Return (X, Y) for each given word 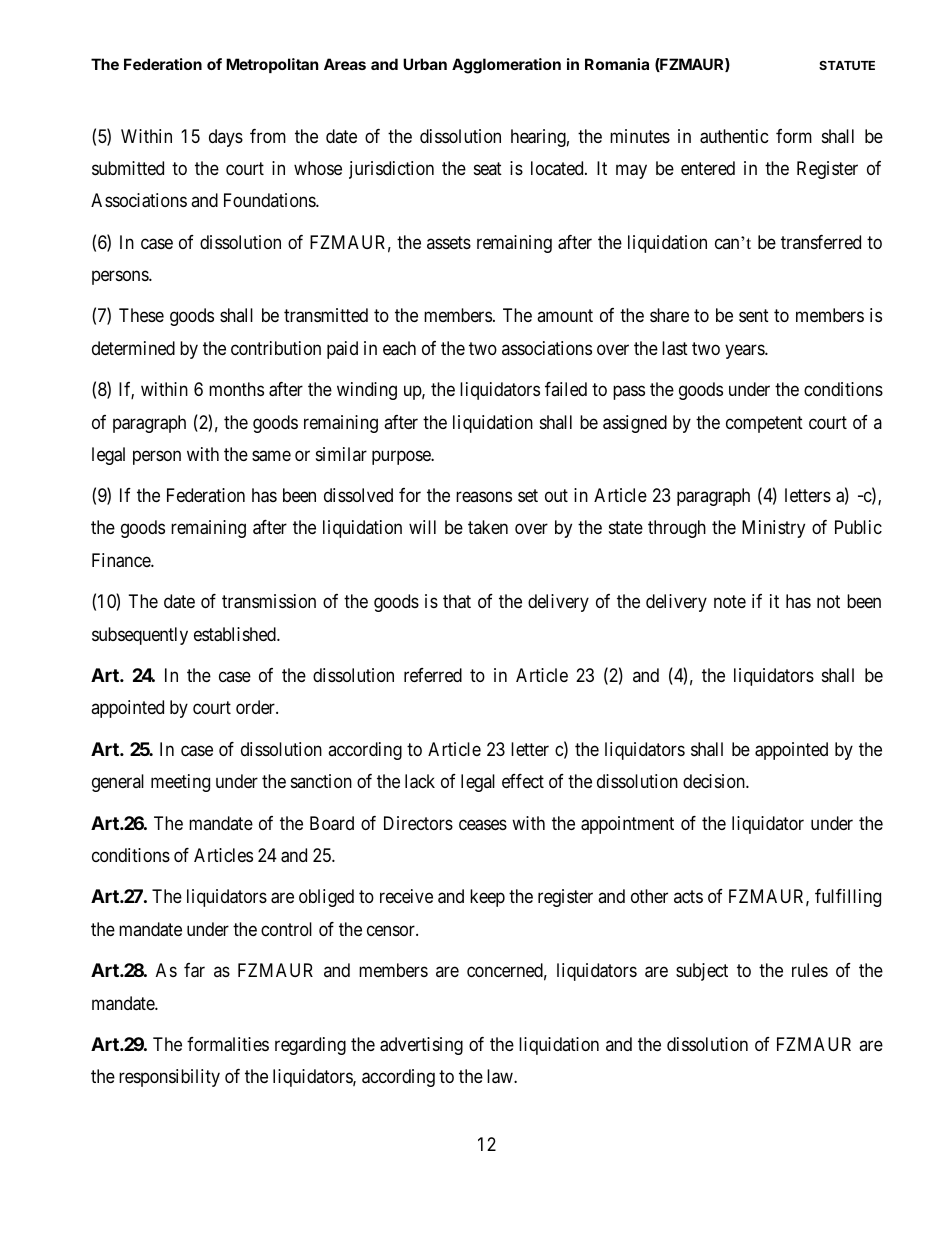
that (457, 601)
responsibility (169, 1078)
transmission (269, 601)
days (226, 138)
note (730, 601)
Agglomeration (506, 66)
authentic (734, 136)
